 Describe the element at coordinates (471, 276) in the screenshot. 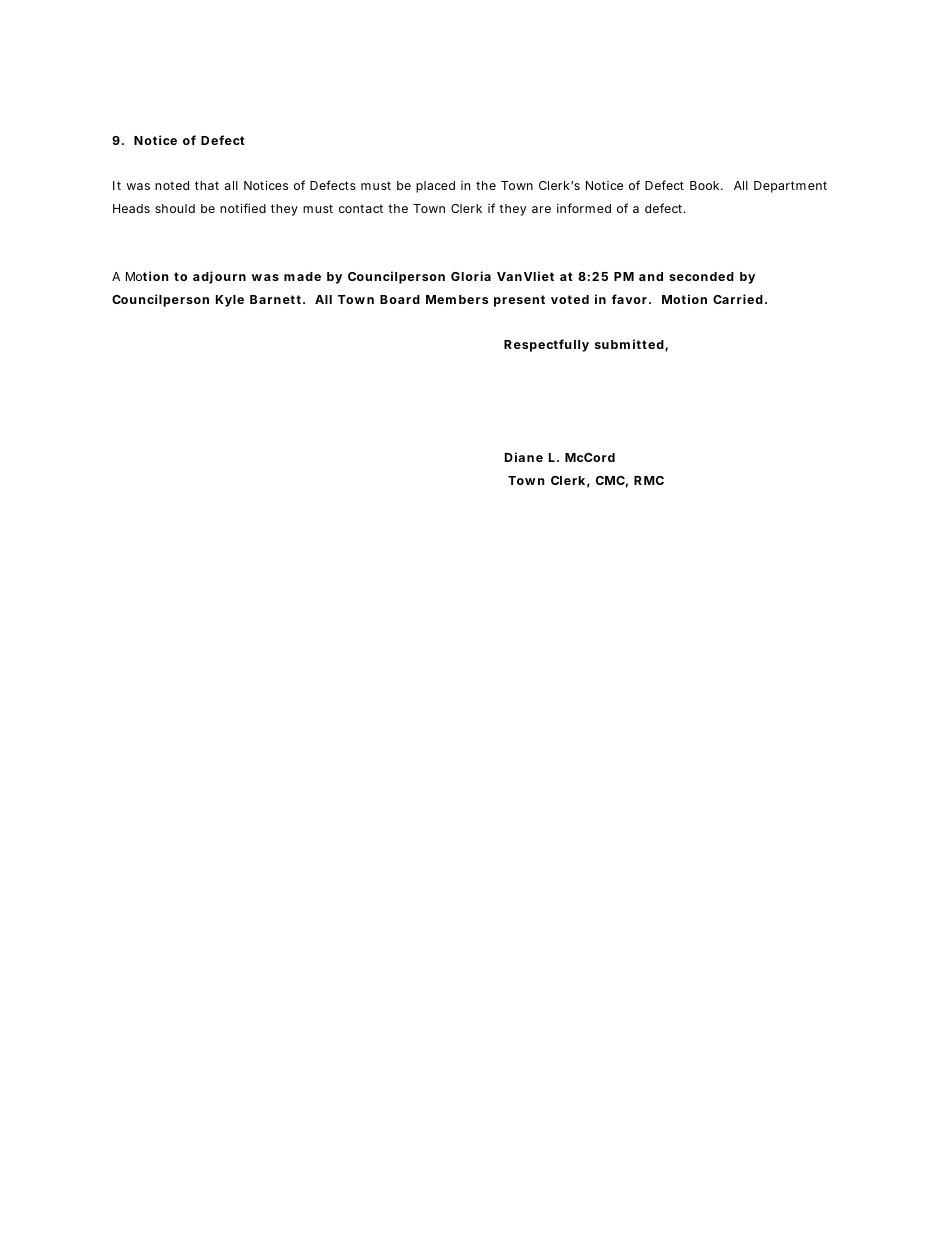

I see `Gloria` at that location.
